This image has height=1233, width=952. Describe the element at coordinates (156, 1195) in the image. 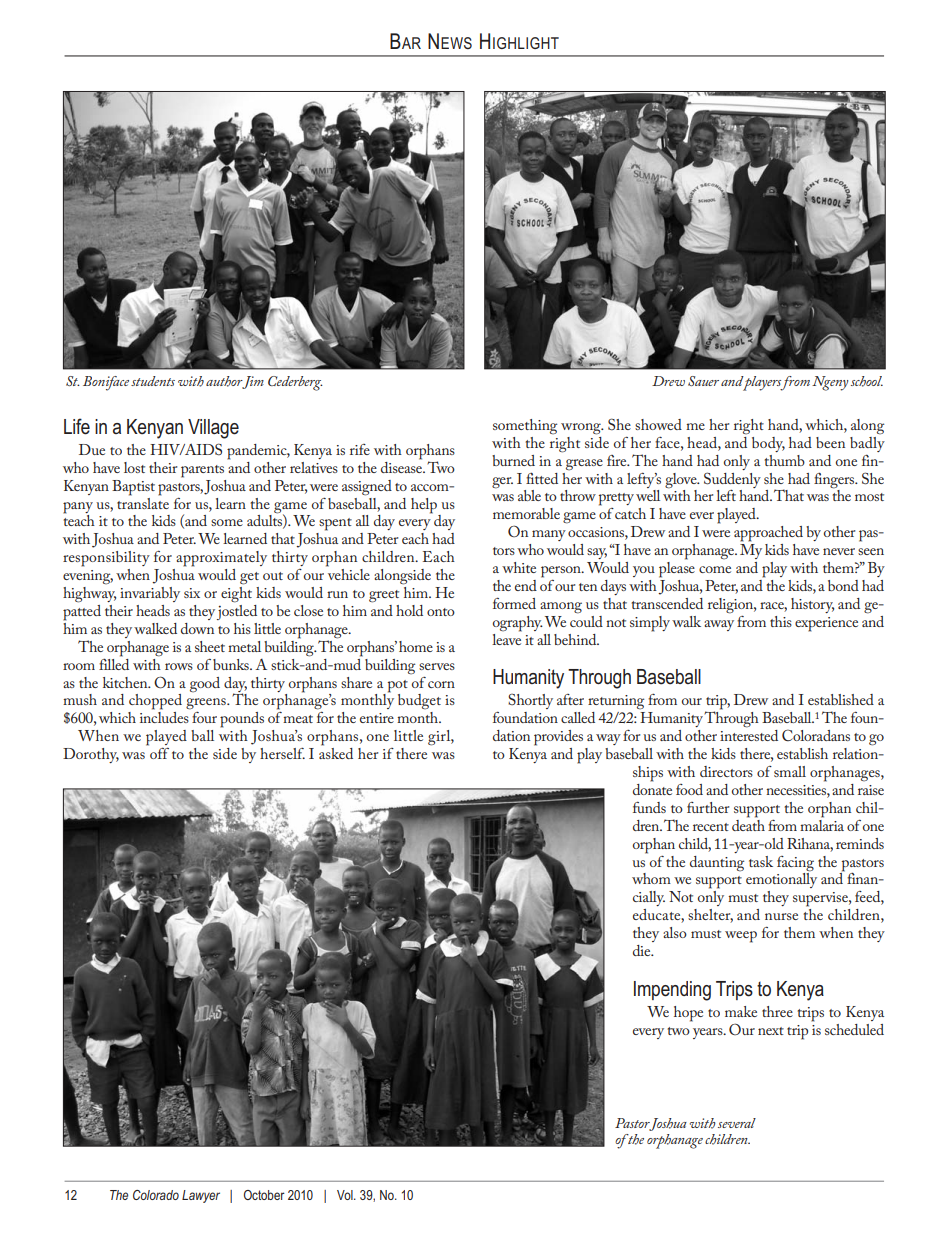

I see `Colorado` at that location.
